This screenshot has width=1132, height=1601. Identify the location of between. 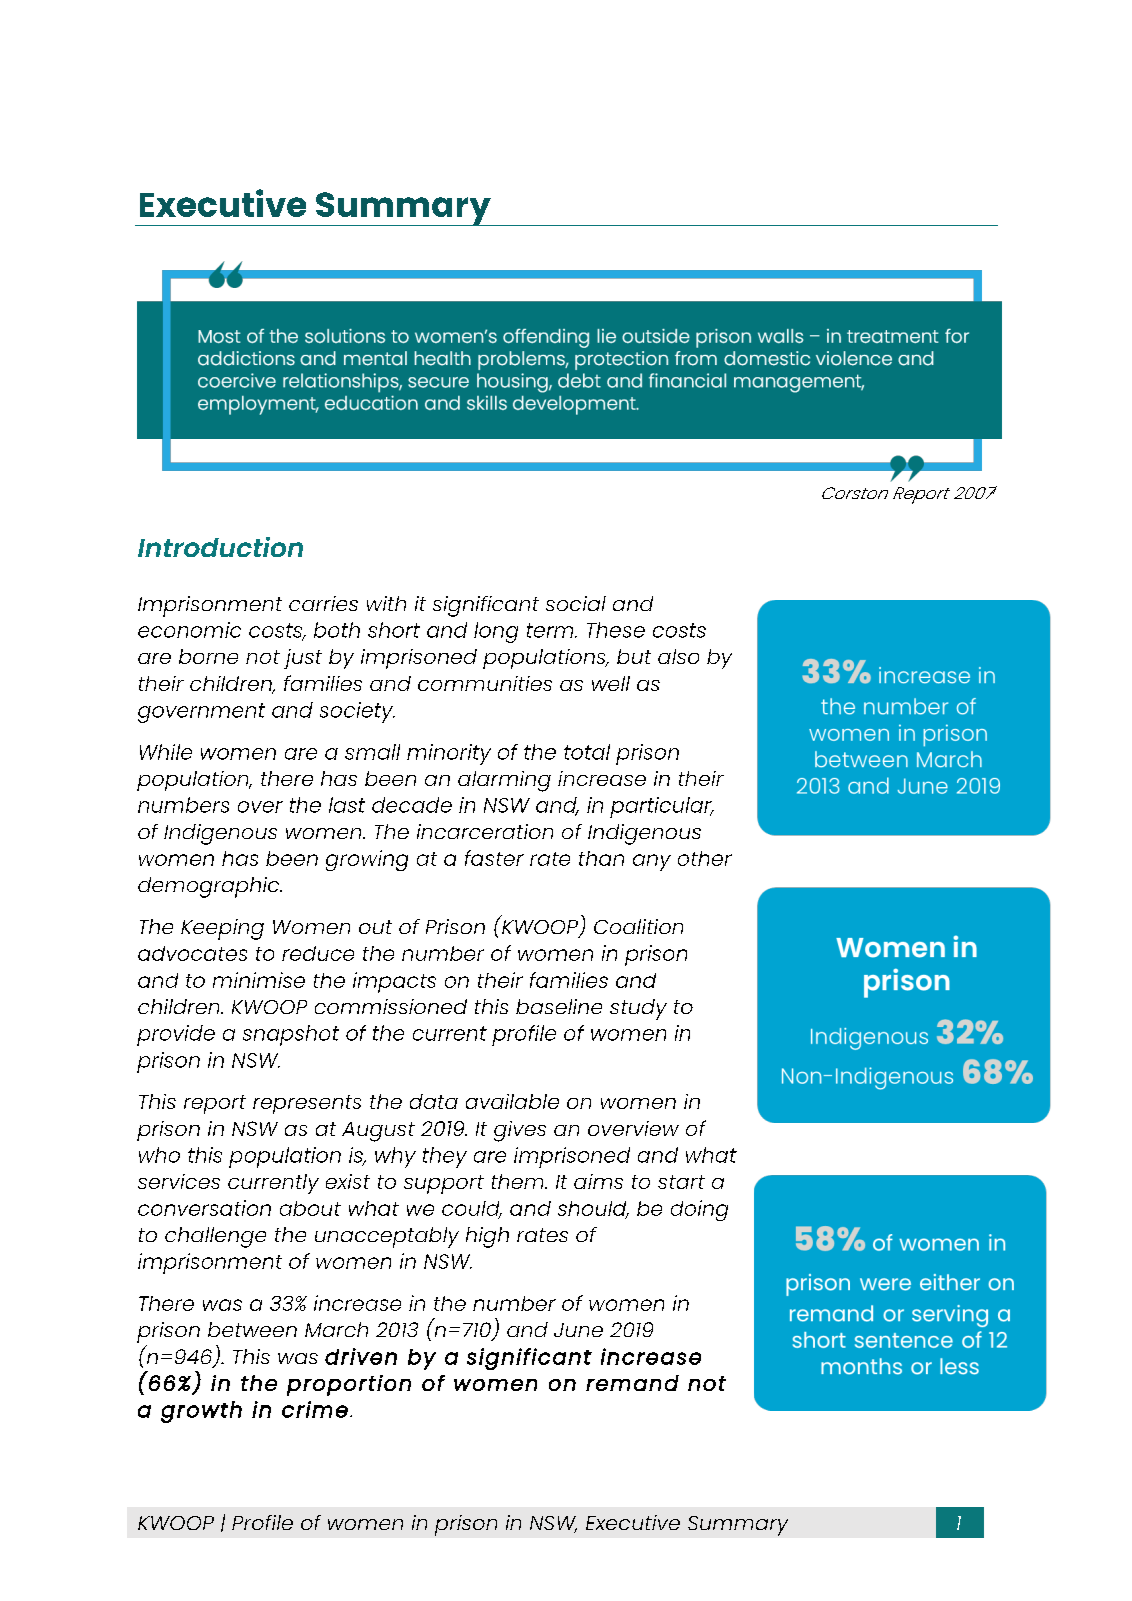
(252, 1329).
